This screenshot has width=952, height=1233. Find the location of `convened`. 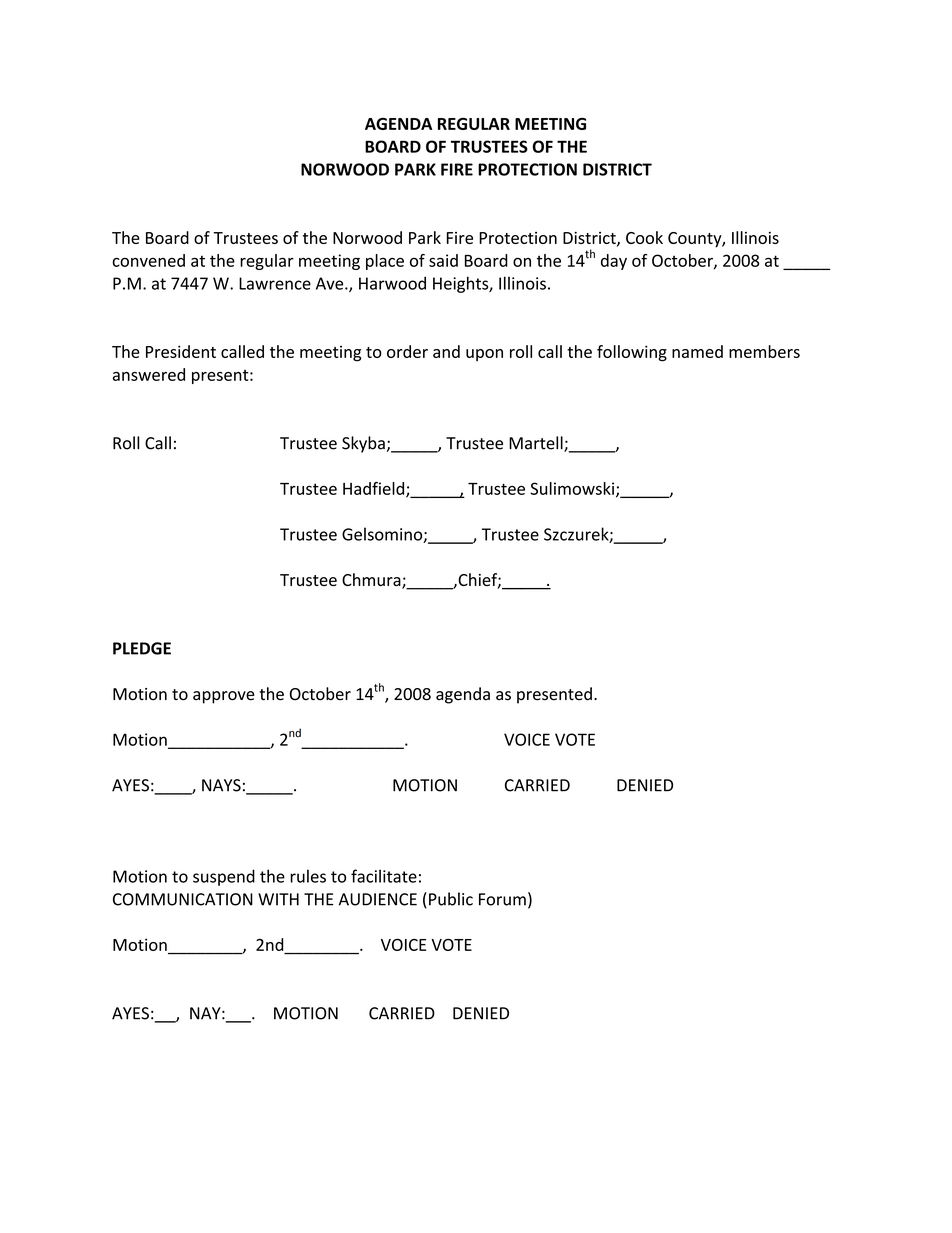

convened is located at coordinates (148, 260).
